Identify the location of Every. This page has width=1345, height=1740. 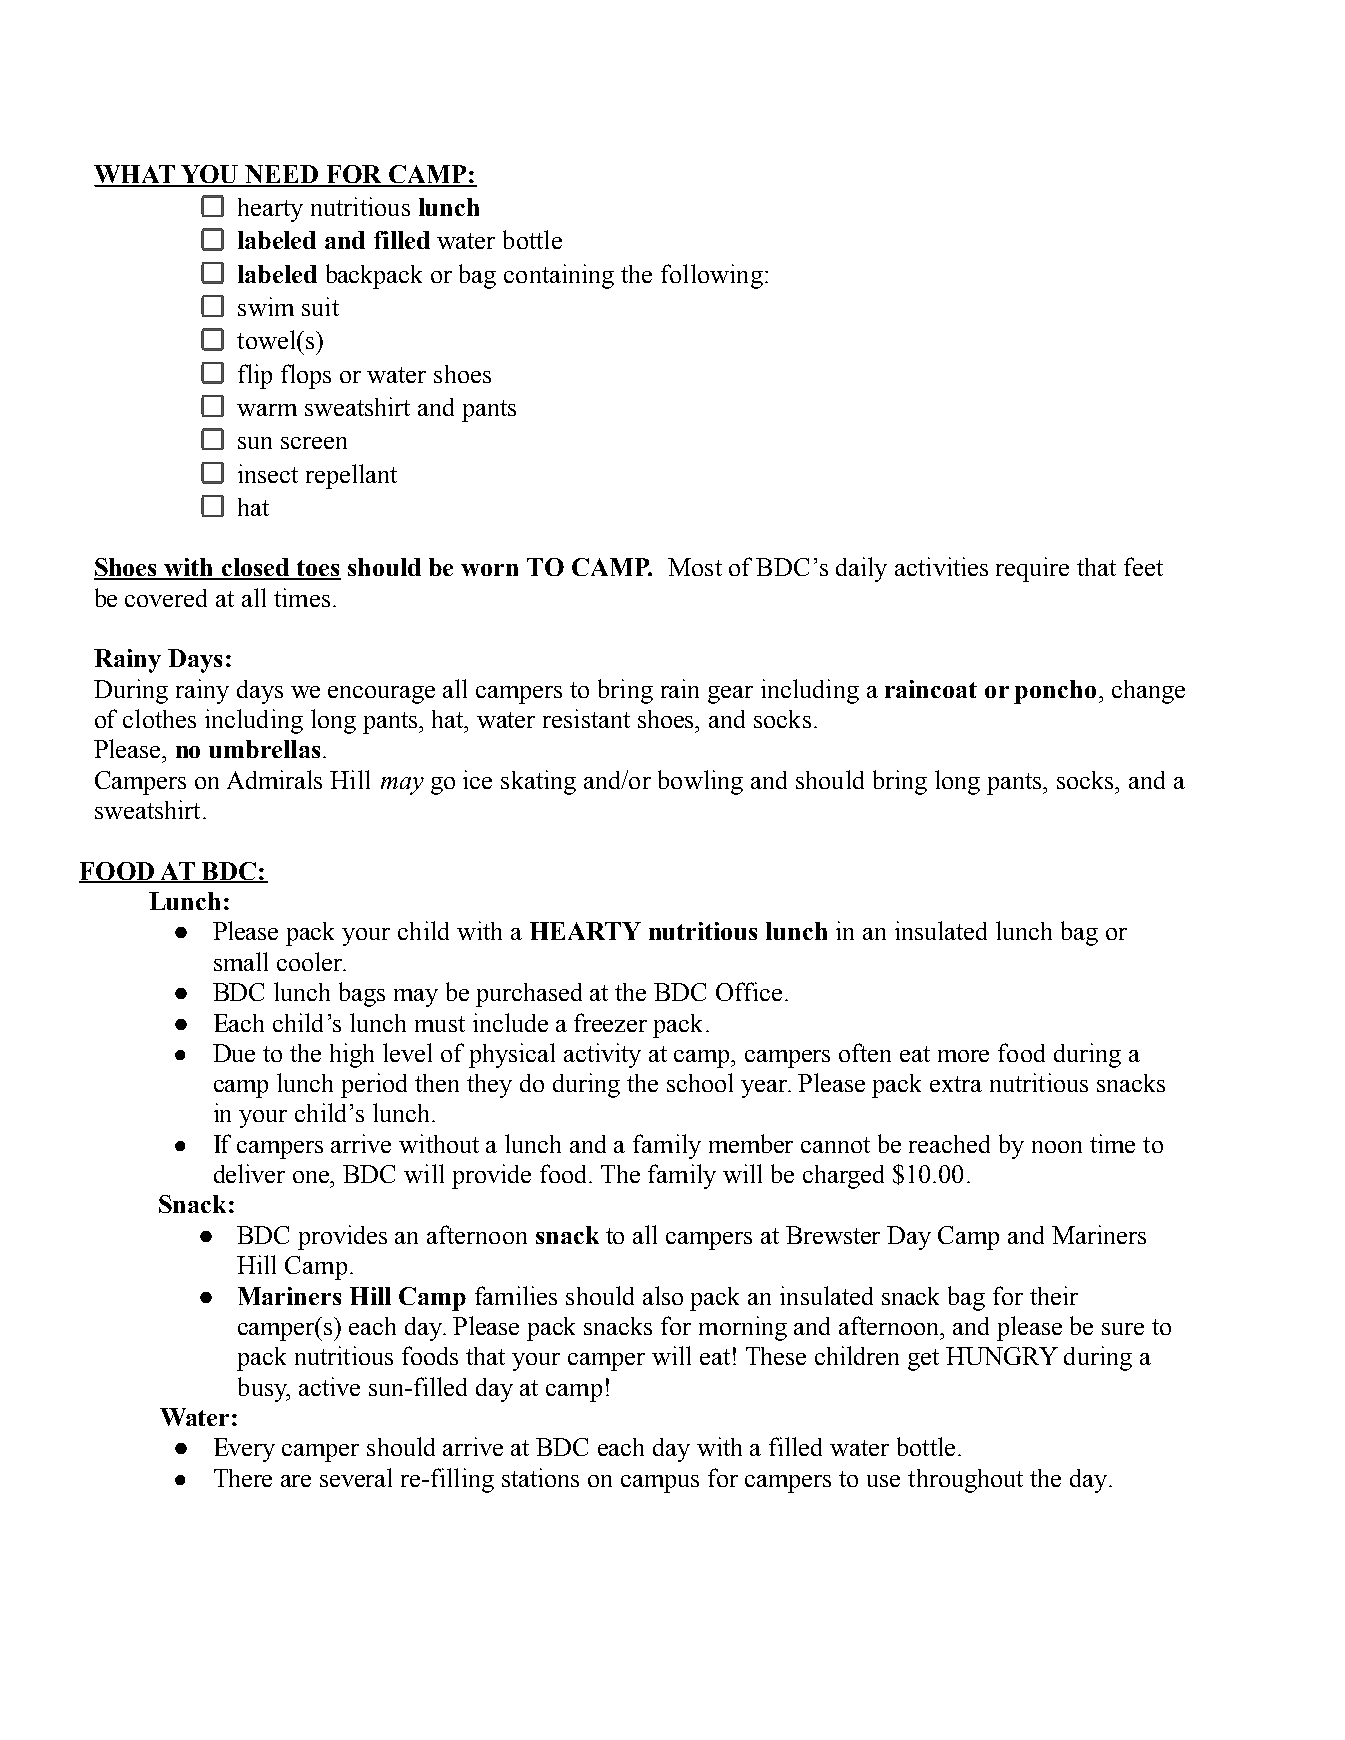
(244, 1450).
